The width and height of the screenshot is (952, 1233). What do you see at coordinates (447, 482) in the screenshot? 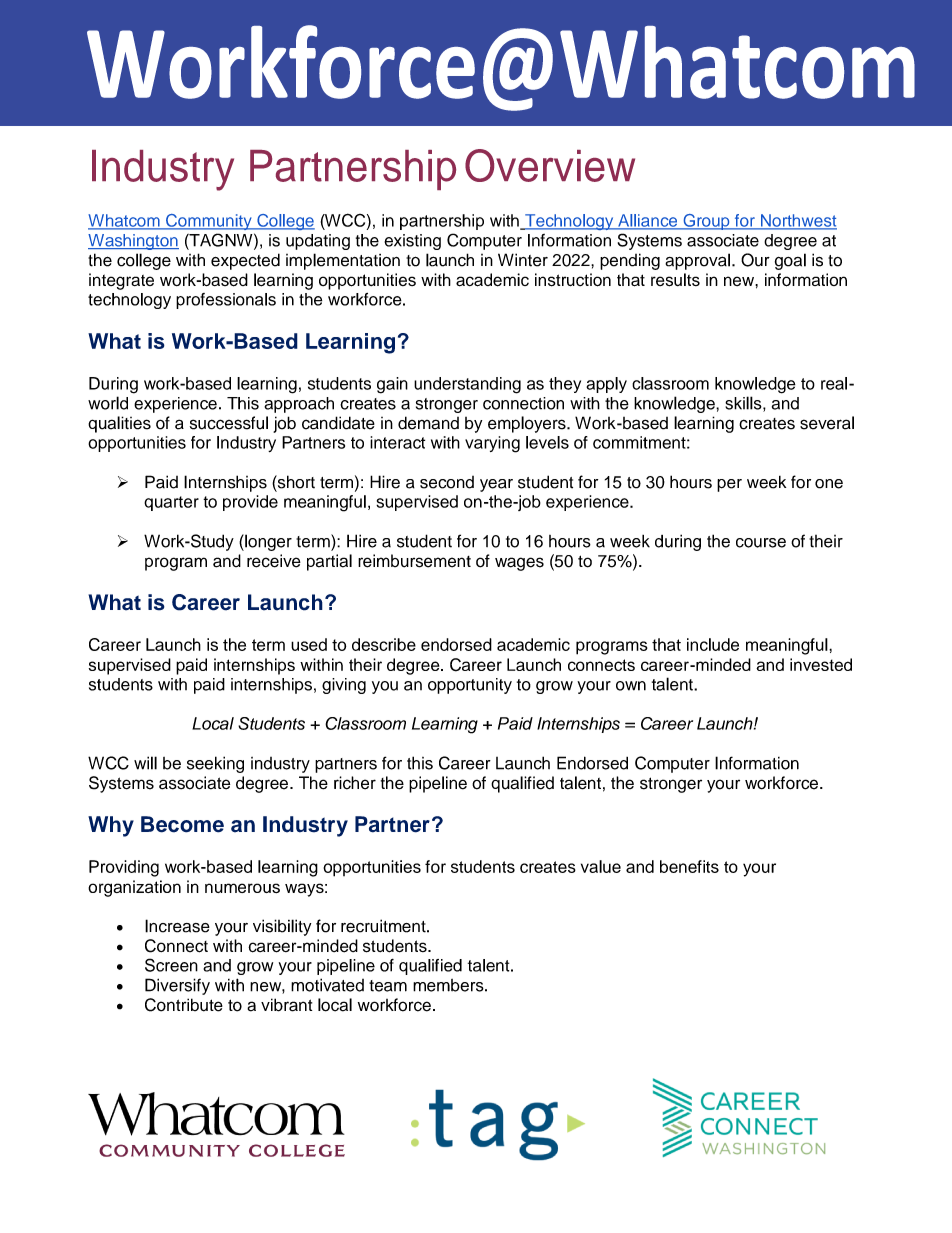
I see `second` at bounding box center [447, 482].
